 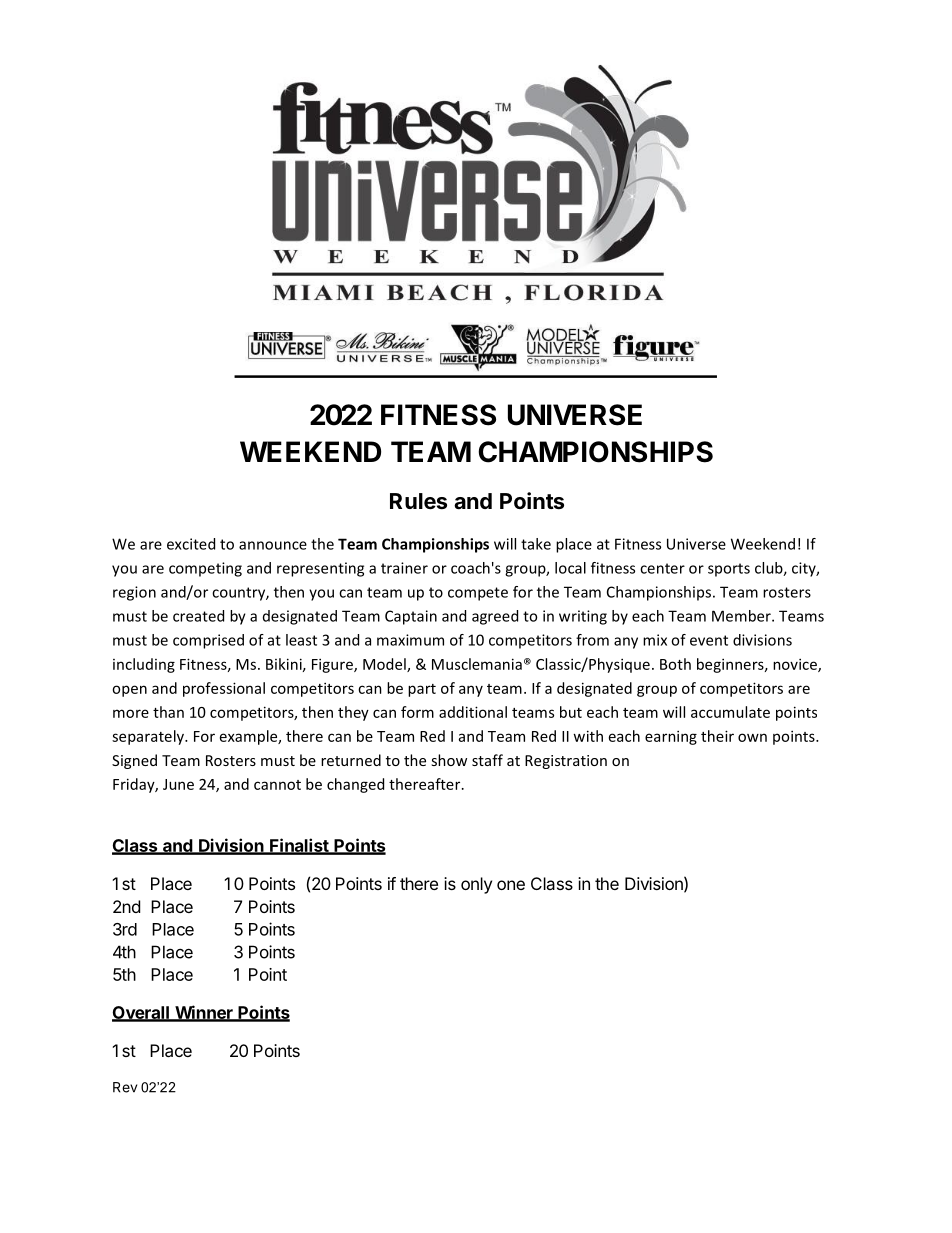 I want to click on their, so click(x=717, y=736).
